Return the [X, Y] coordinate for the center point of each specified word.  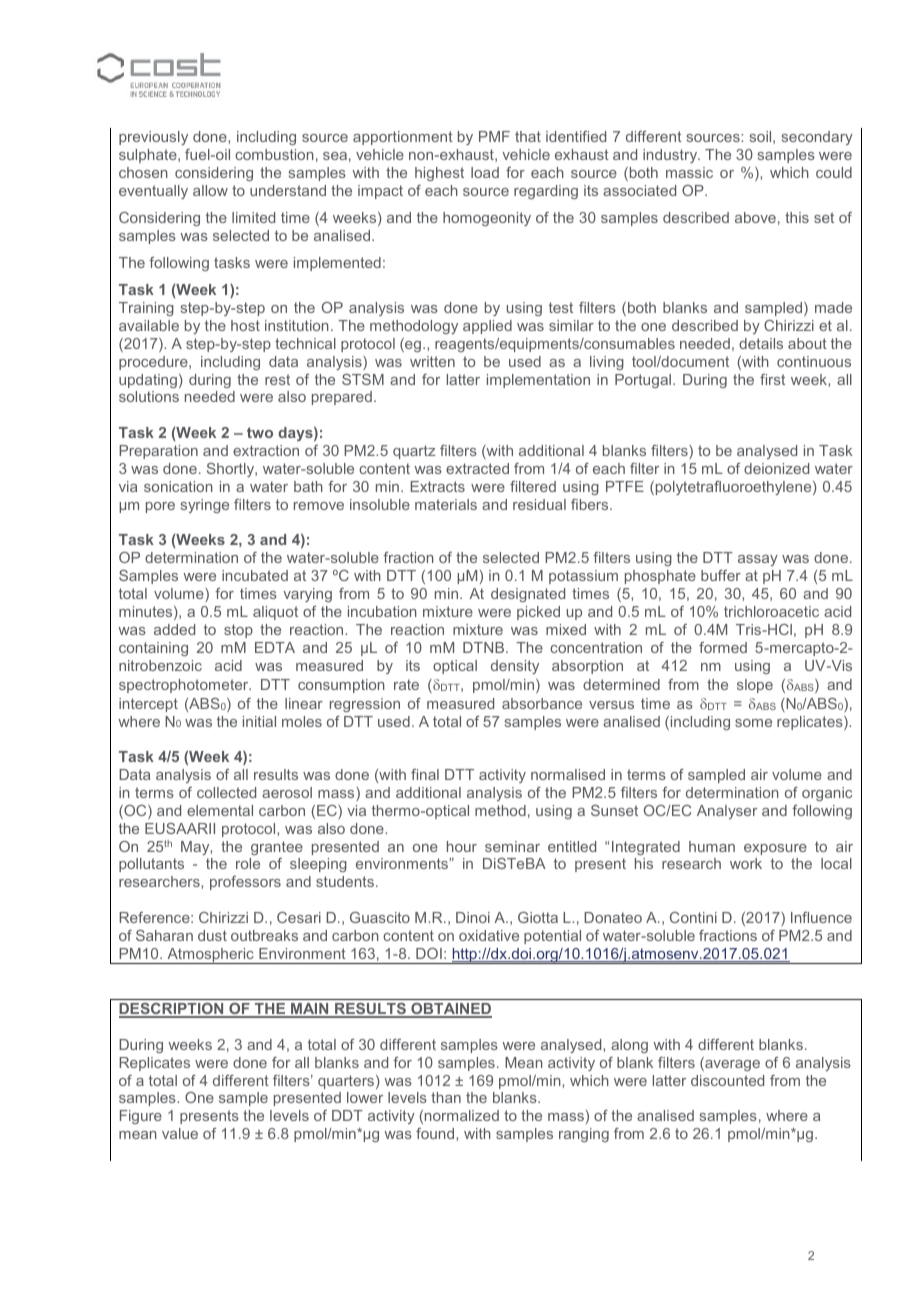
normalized [462, 1115]
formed [723, 647]
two [260, 432]
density [515, 667]
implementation [538, 381]
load [485, 172]
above [755, 217]
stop [238, 631]
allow [210, 190]
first [772, 379]
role [248, 863]
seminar [512, 846]
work [746, 863]
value [180, 1133]
